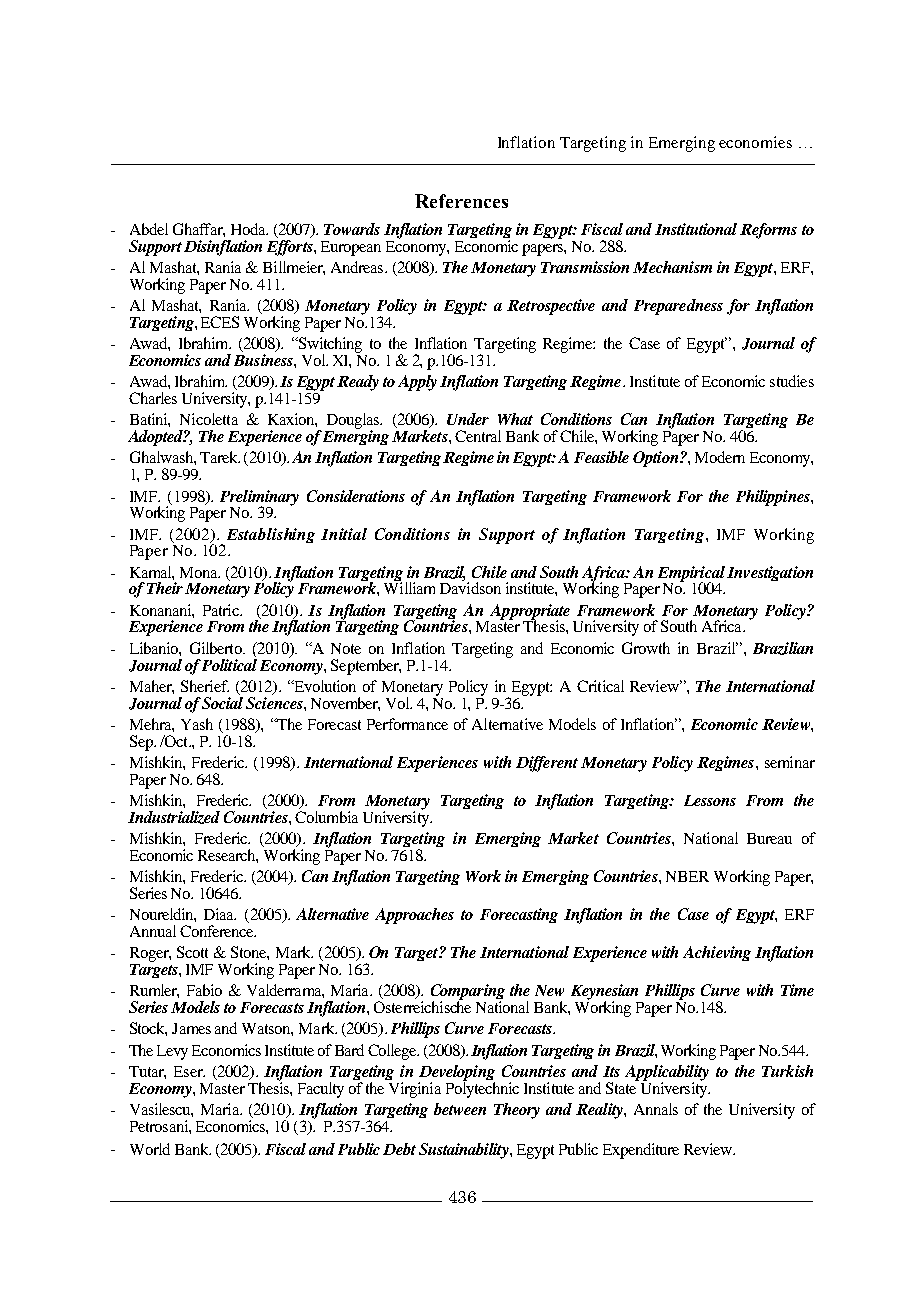  What do you see at coordinates (460, 1109) in the screenshot?
I see `between` at bounding box center [460, 1109].
